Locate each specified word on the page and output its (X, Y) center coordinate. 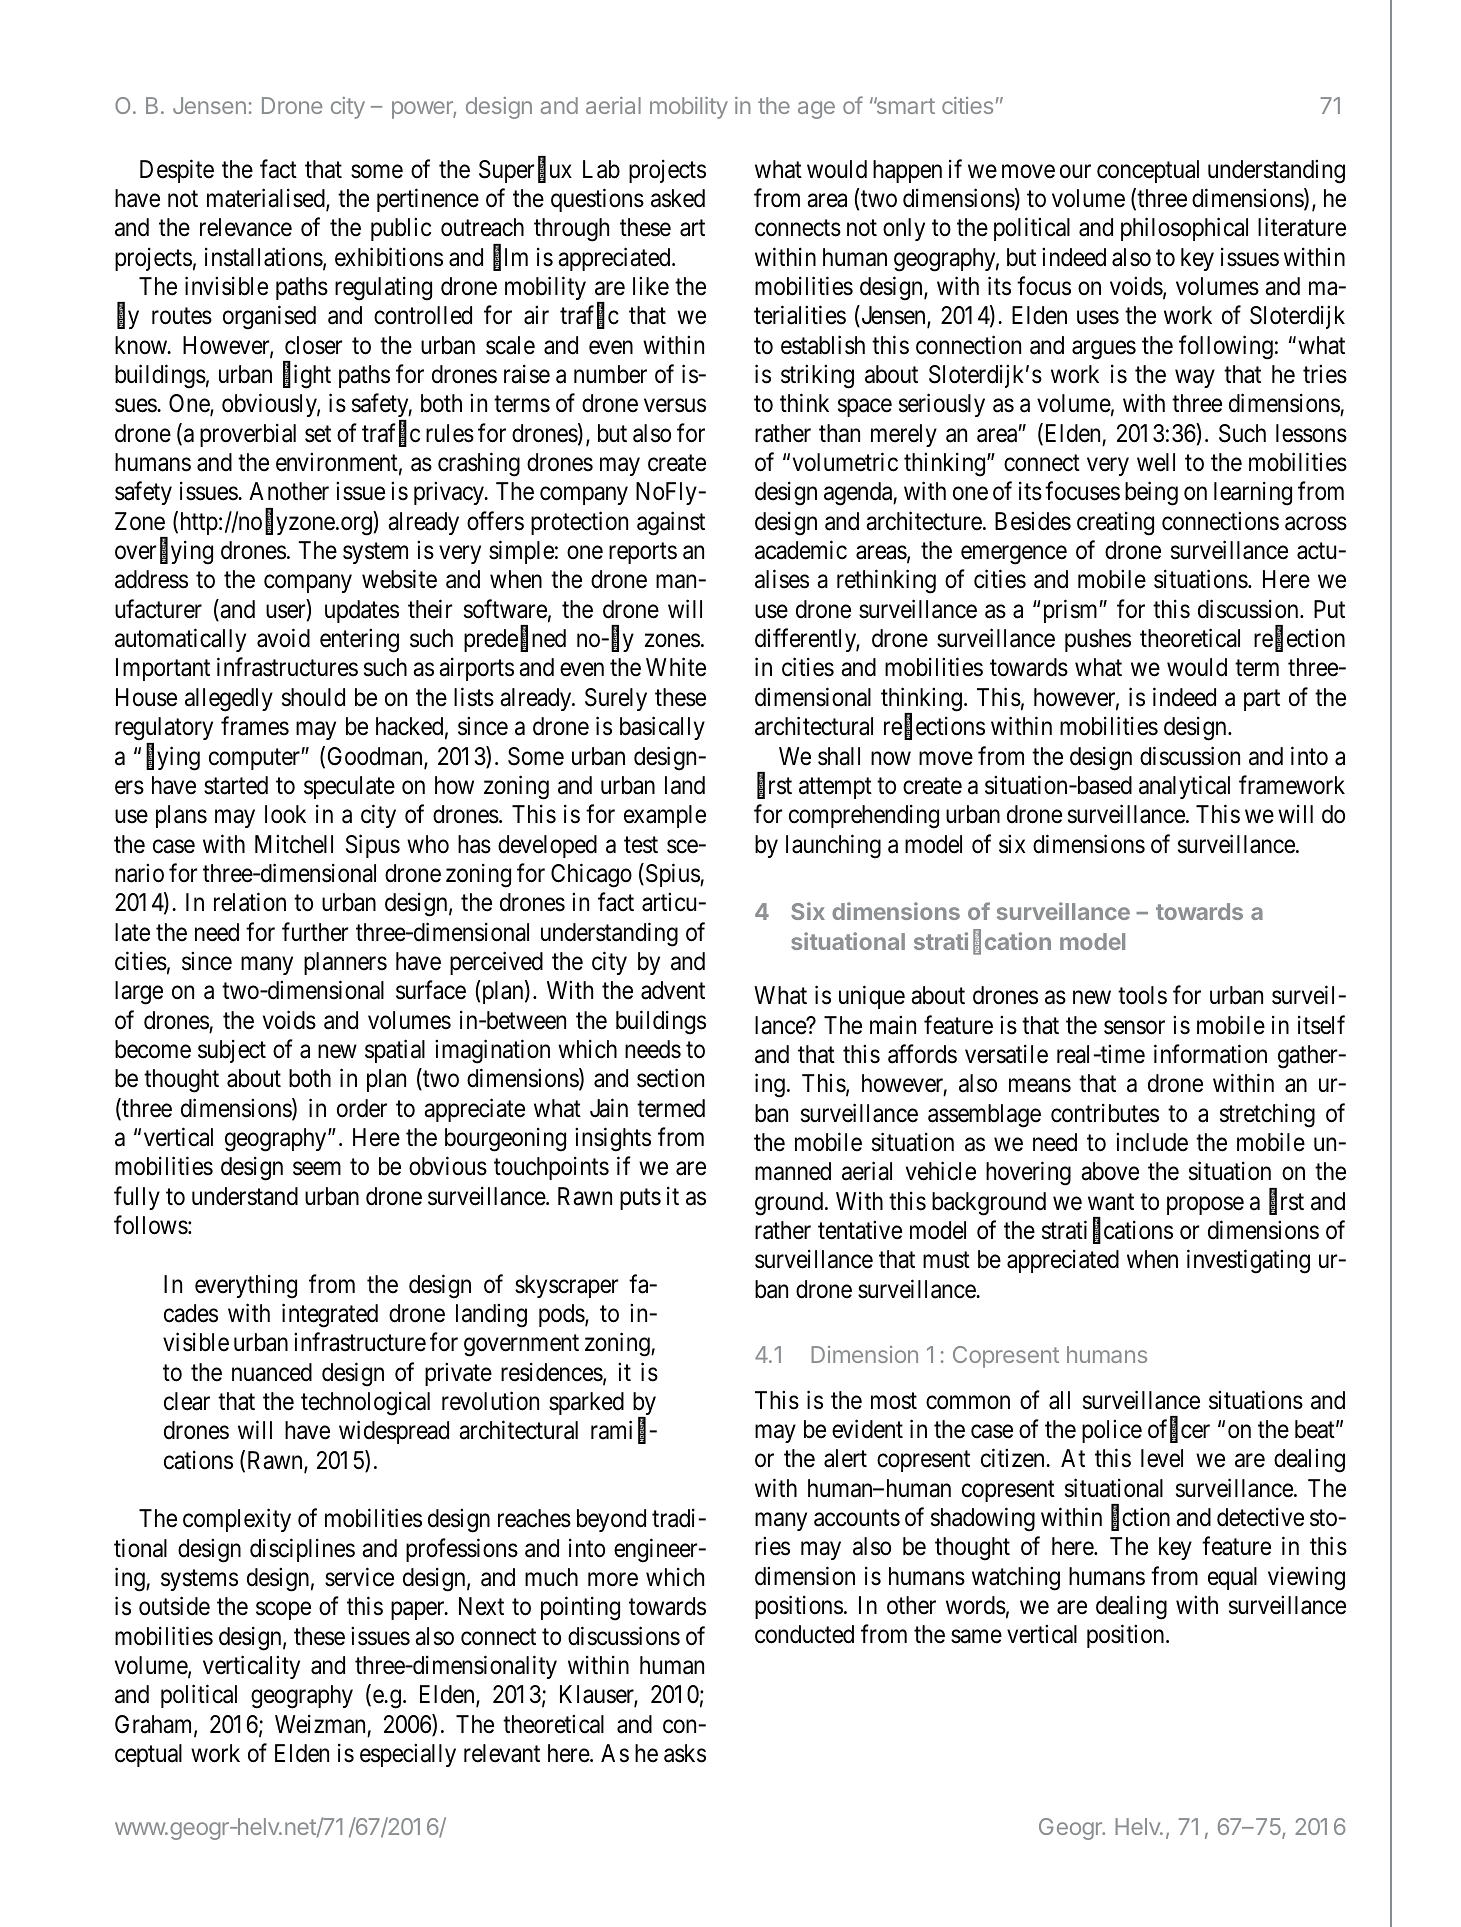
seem (317, 1169)
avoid (283, 638)
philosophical (1184, 229)
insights (613, 1139)
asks (685, 1753)
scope (283, 1611)
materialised (267, 199)
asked (678, 198)
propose (1205, 1206)
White (676, 667)
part (1262, 700)
